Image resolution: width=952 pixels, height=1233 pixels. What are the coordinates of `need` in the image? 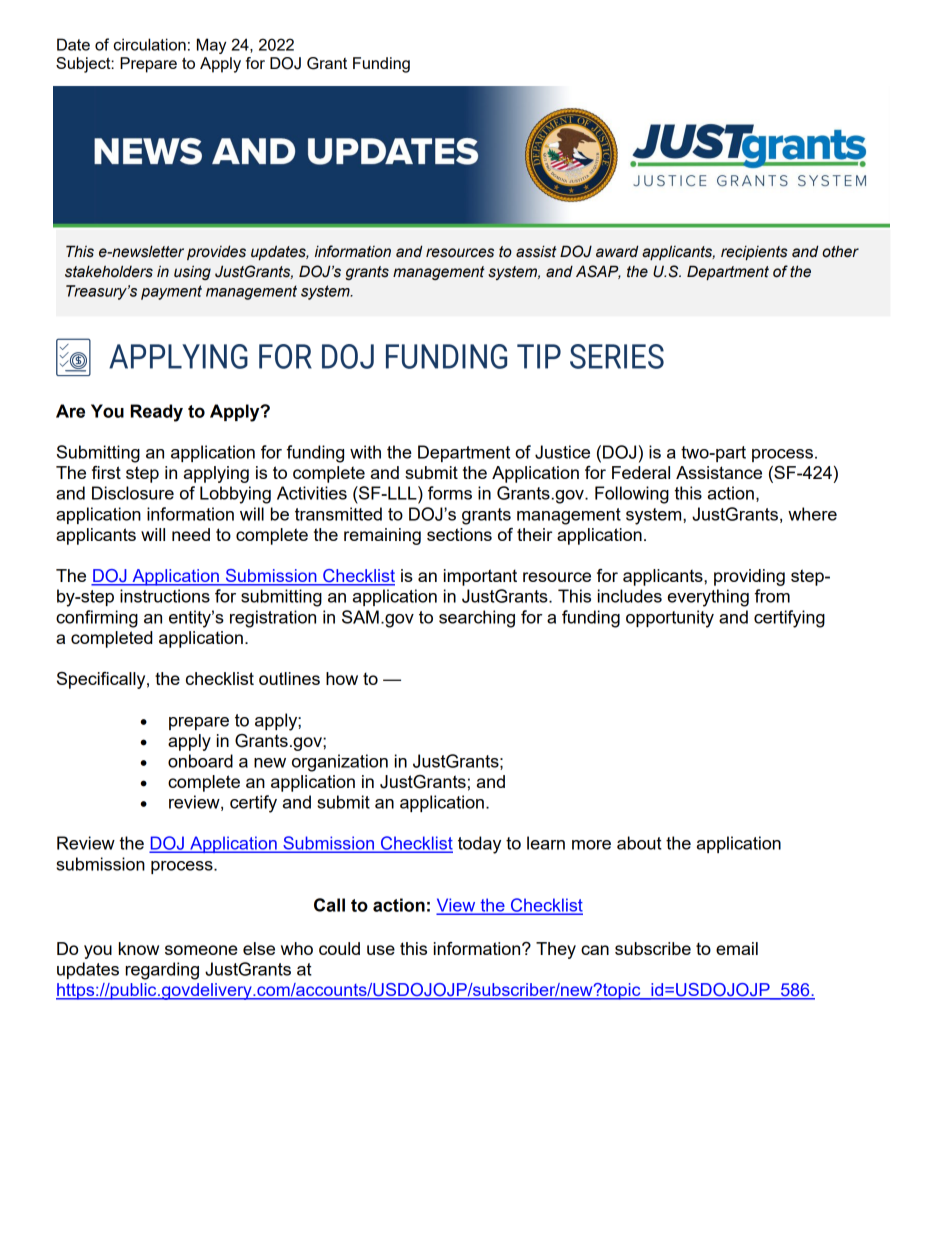 It's located at (191, 534).
